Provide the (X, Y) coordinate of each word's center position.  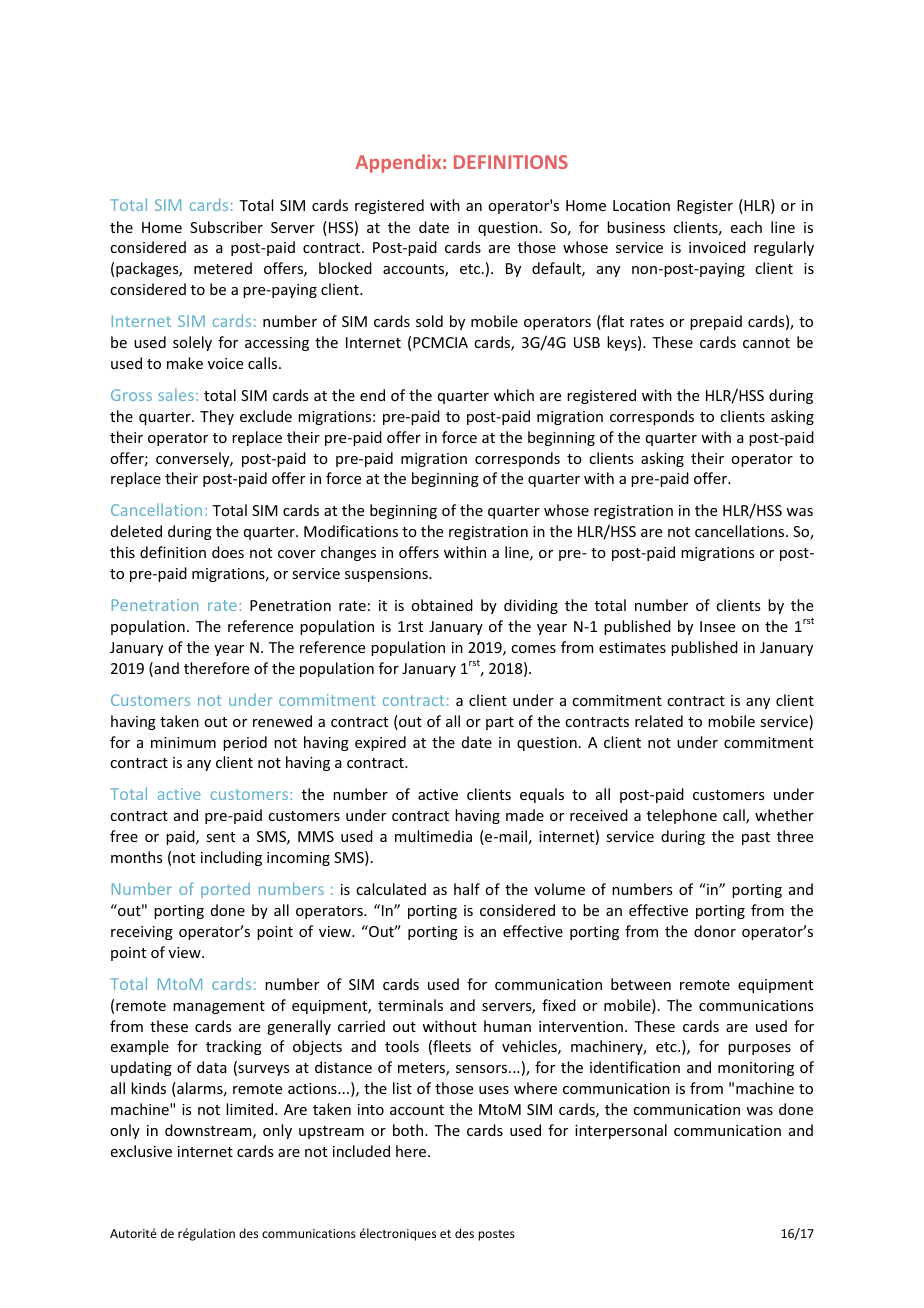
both (409, 1130)
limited (251, 1109)
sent (220, 837)
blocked (345, 268)
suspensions (387, 575)
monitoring (756, 1069)
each (746, 227)
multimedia (433, 836)
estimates (632, 647)
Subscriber (226, 227)
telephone (682, 816)
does (228, 552)
